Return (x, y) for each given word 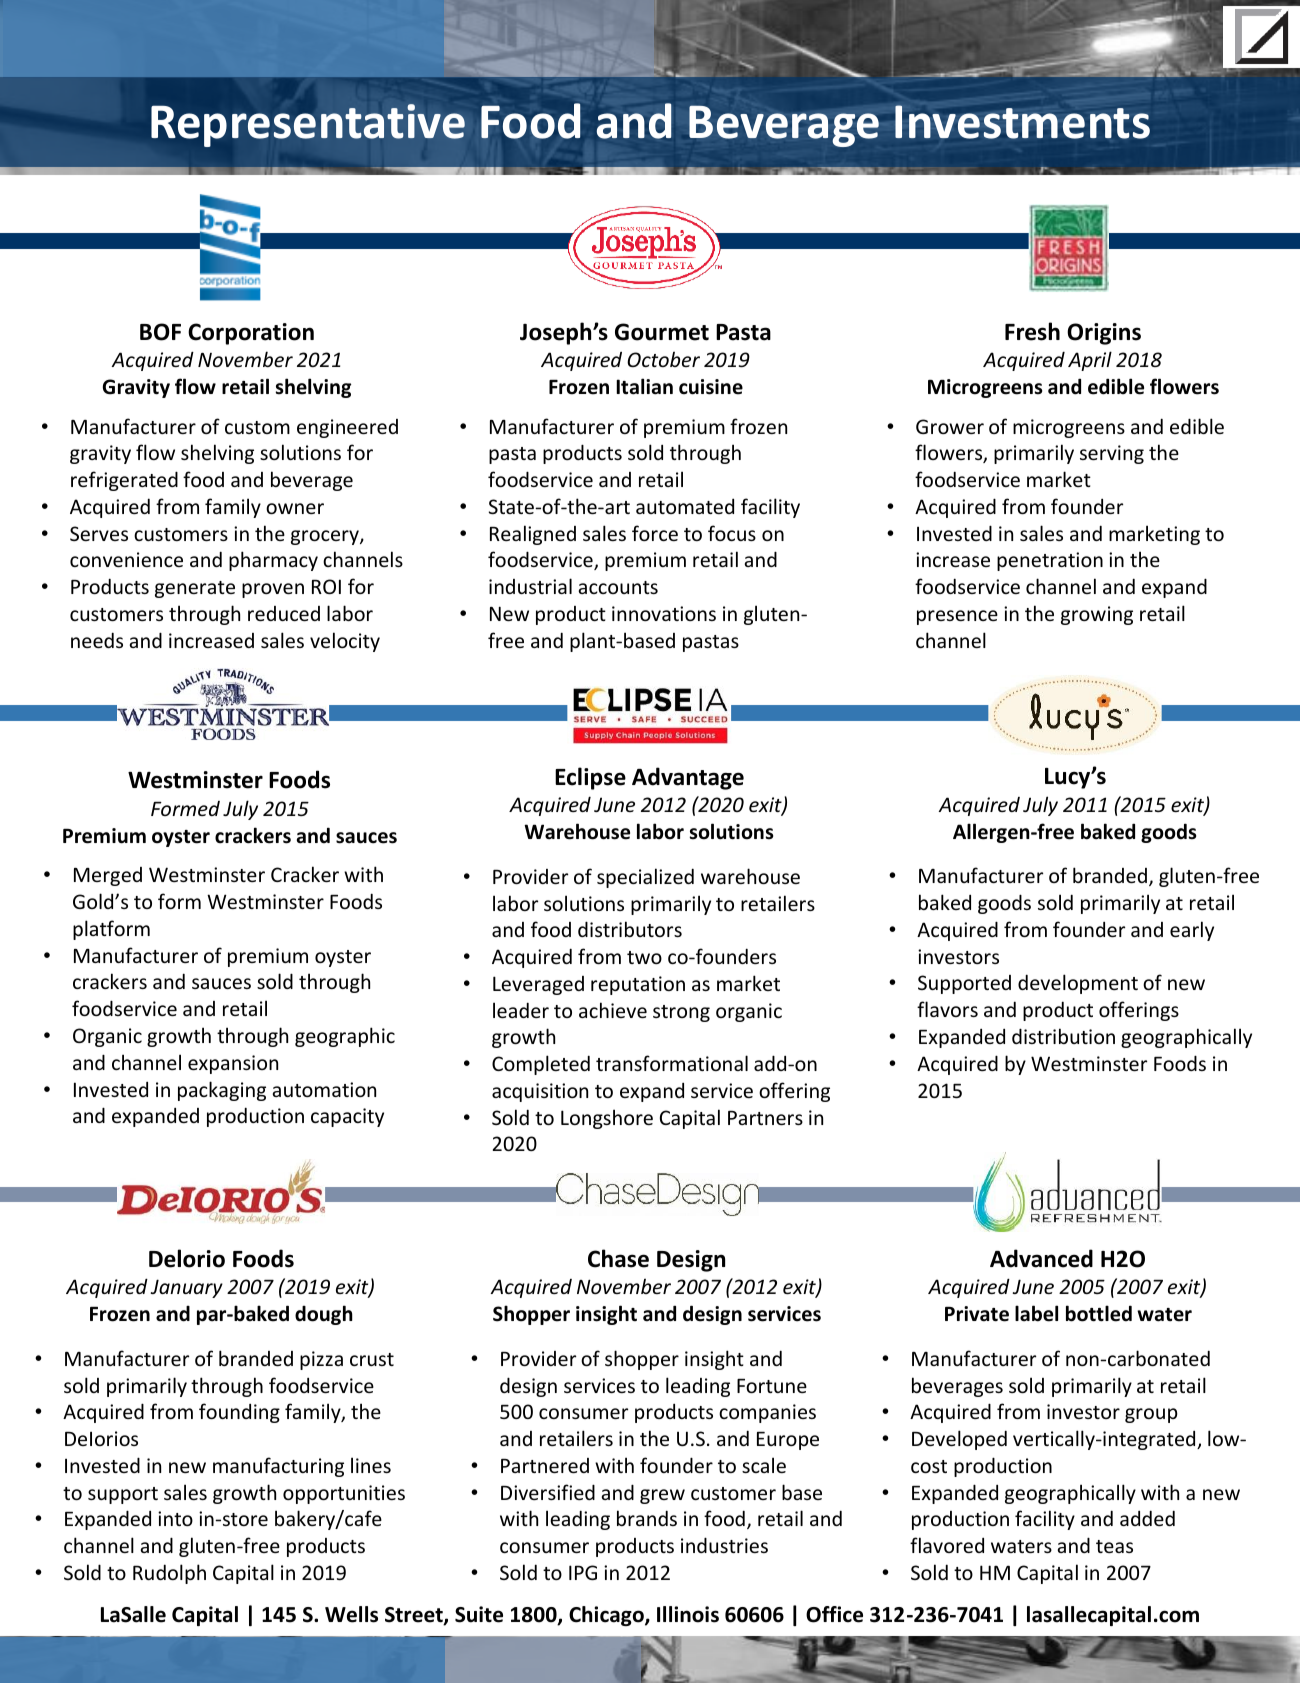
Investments (1022, 122)
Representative (308, 125)
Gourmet (662, 332)
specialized (645, 878)
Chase (618, 1258)
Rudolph (169, 1574)
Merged (108, 876)
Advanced (1041, 1258)
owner (295, 508)
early (1192, 931)
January (186, 1288)
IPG (583, 1572)
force (655, 533)
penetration (1050, 561)
